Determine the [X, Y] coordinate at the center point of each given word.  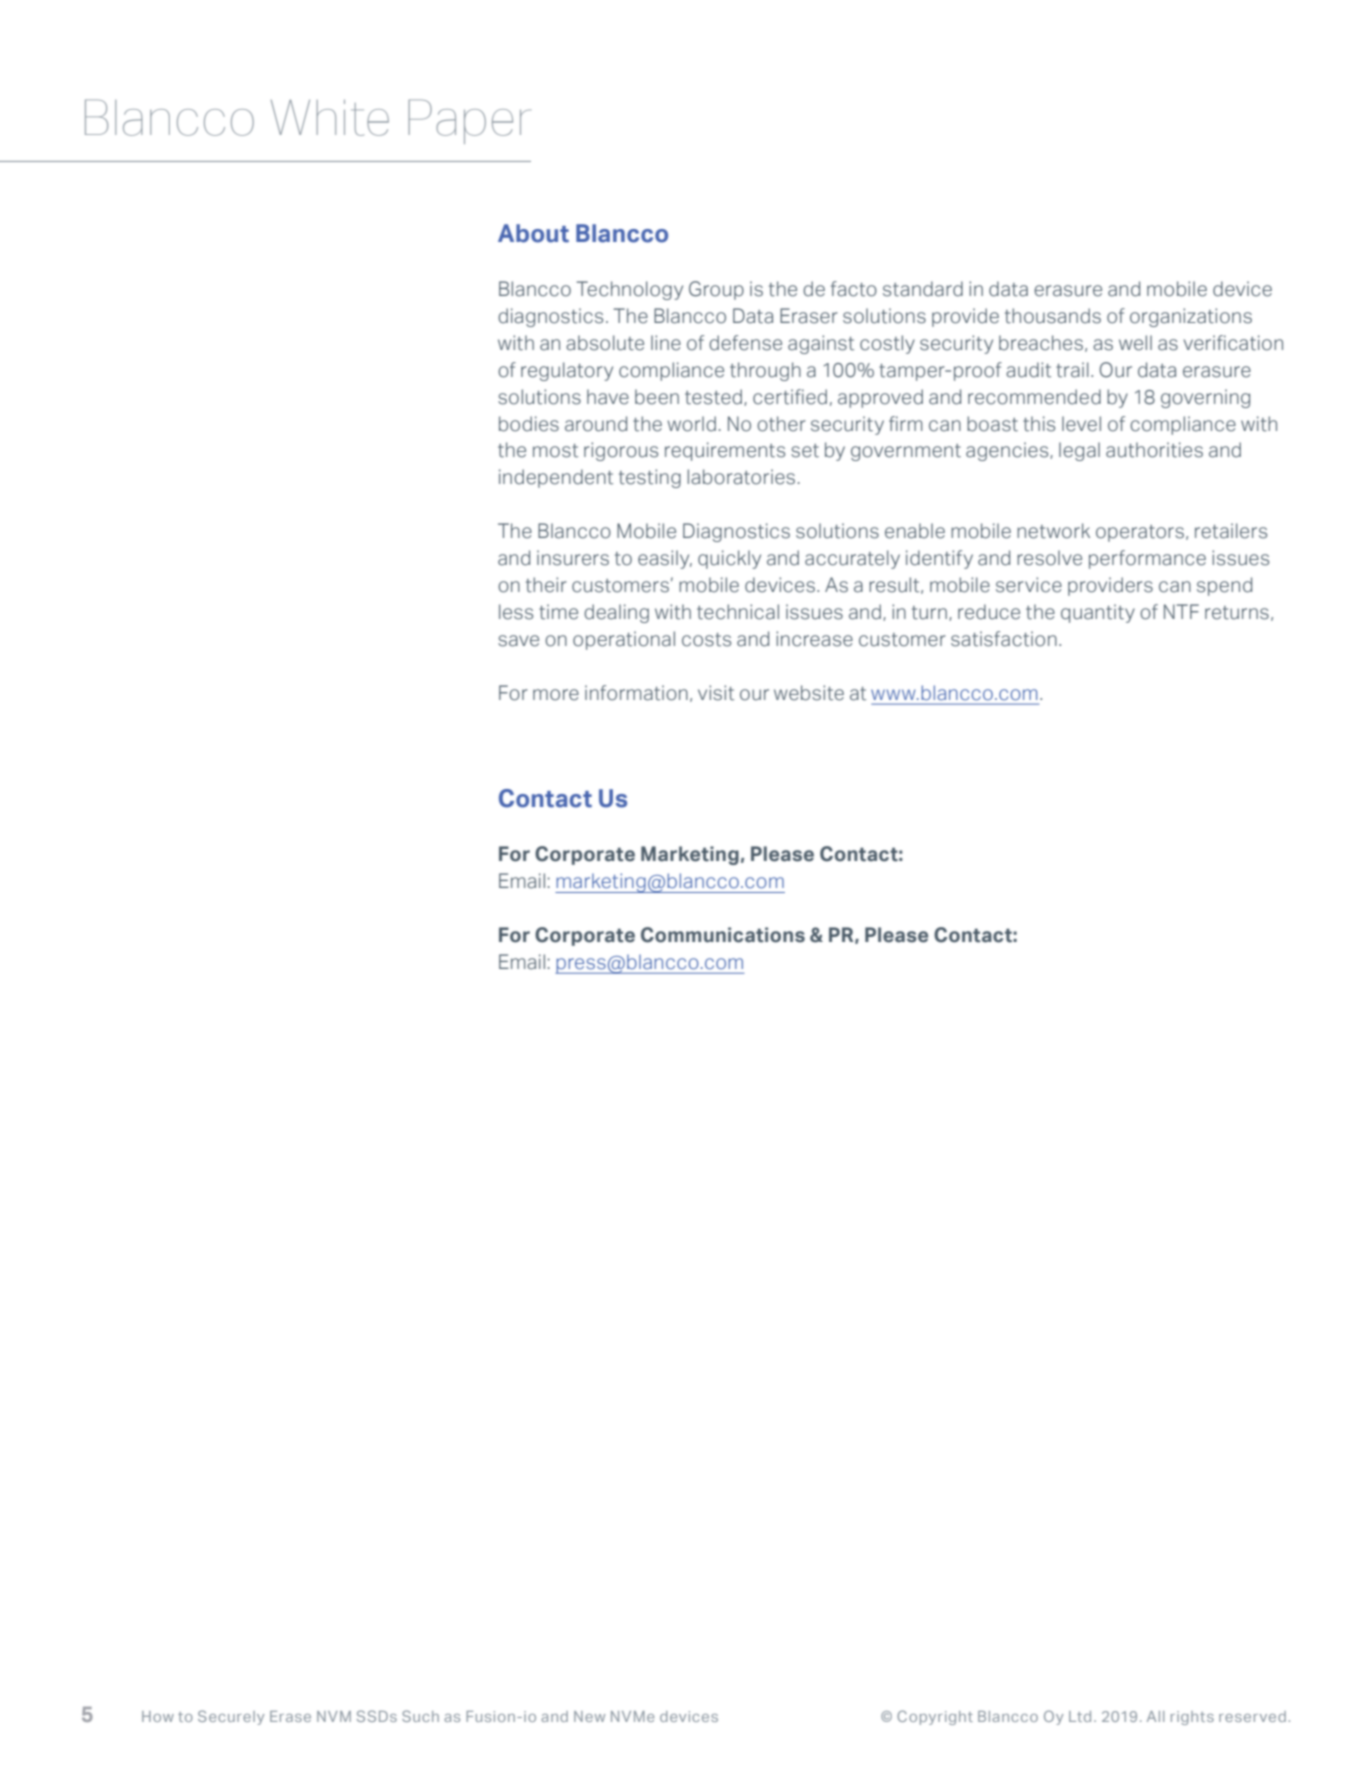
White [330, 117]
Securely [231, 1717]
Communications [723, 935]
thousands [1053, 316]
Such [420, 1716]
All [1156, 1716]
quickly [729, 559]
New [589, 1716]
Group [716, 290]
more [556, 695]
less [516, 612]
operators [1140, 533]
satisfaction [1004, 639]
